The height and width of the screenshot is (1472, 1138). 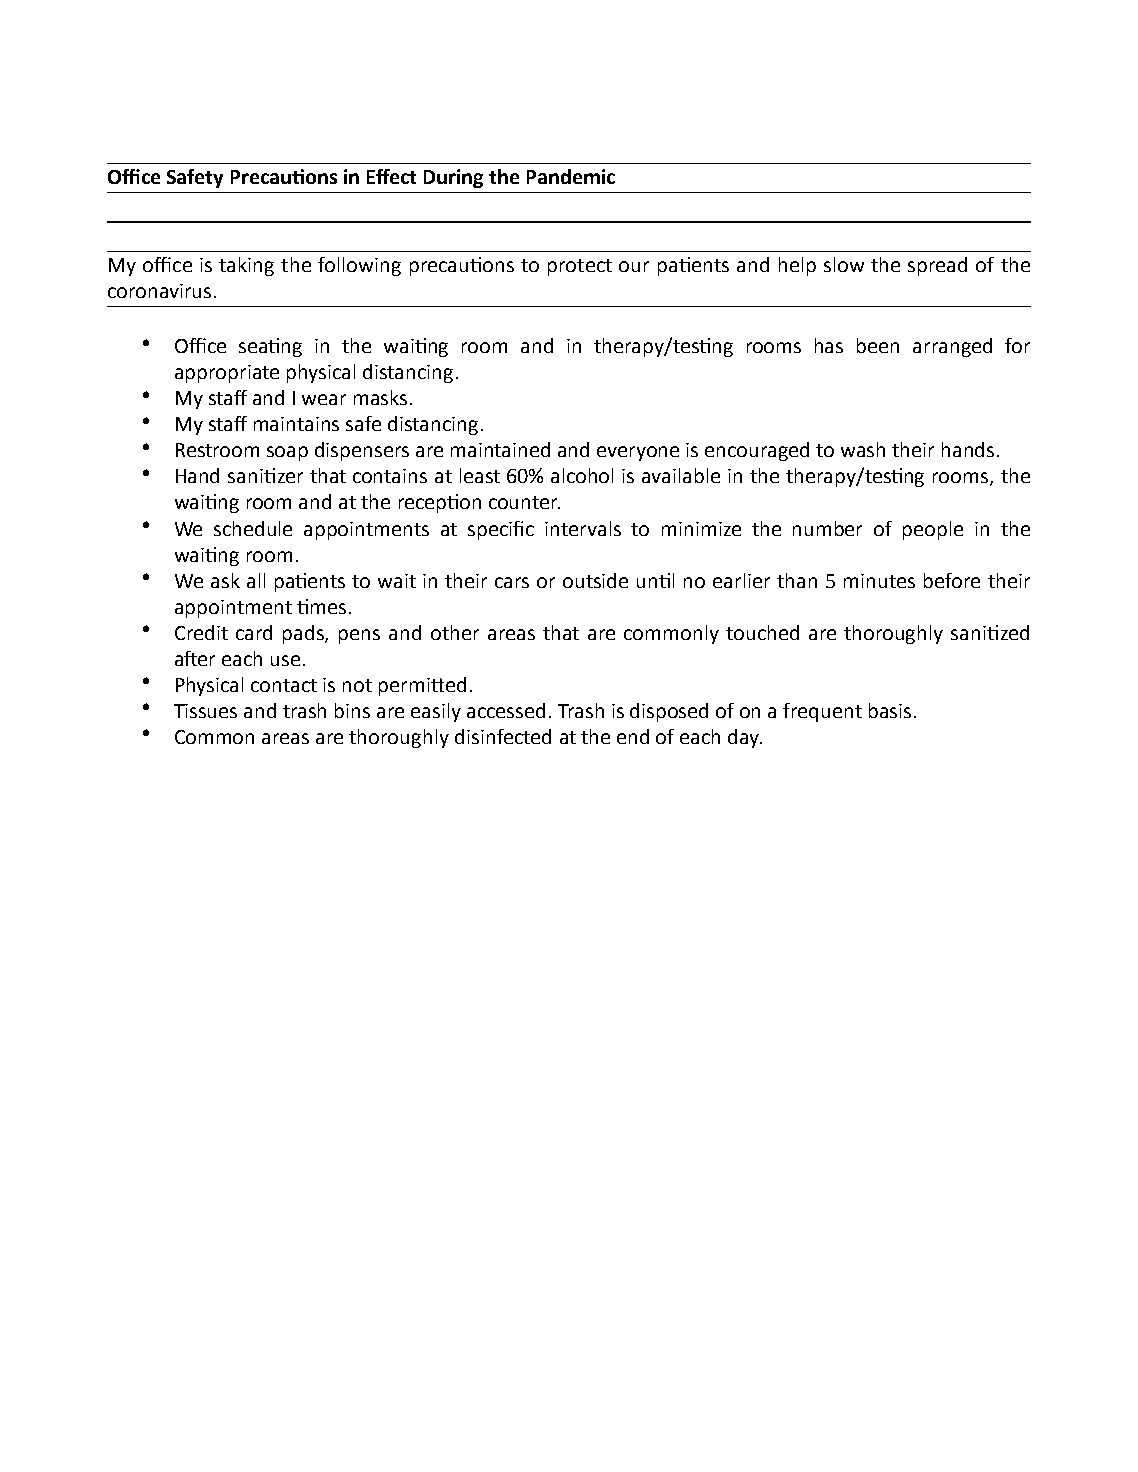 I want to click on Tissues, so click(x=205, y=711).
